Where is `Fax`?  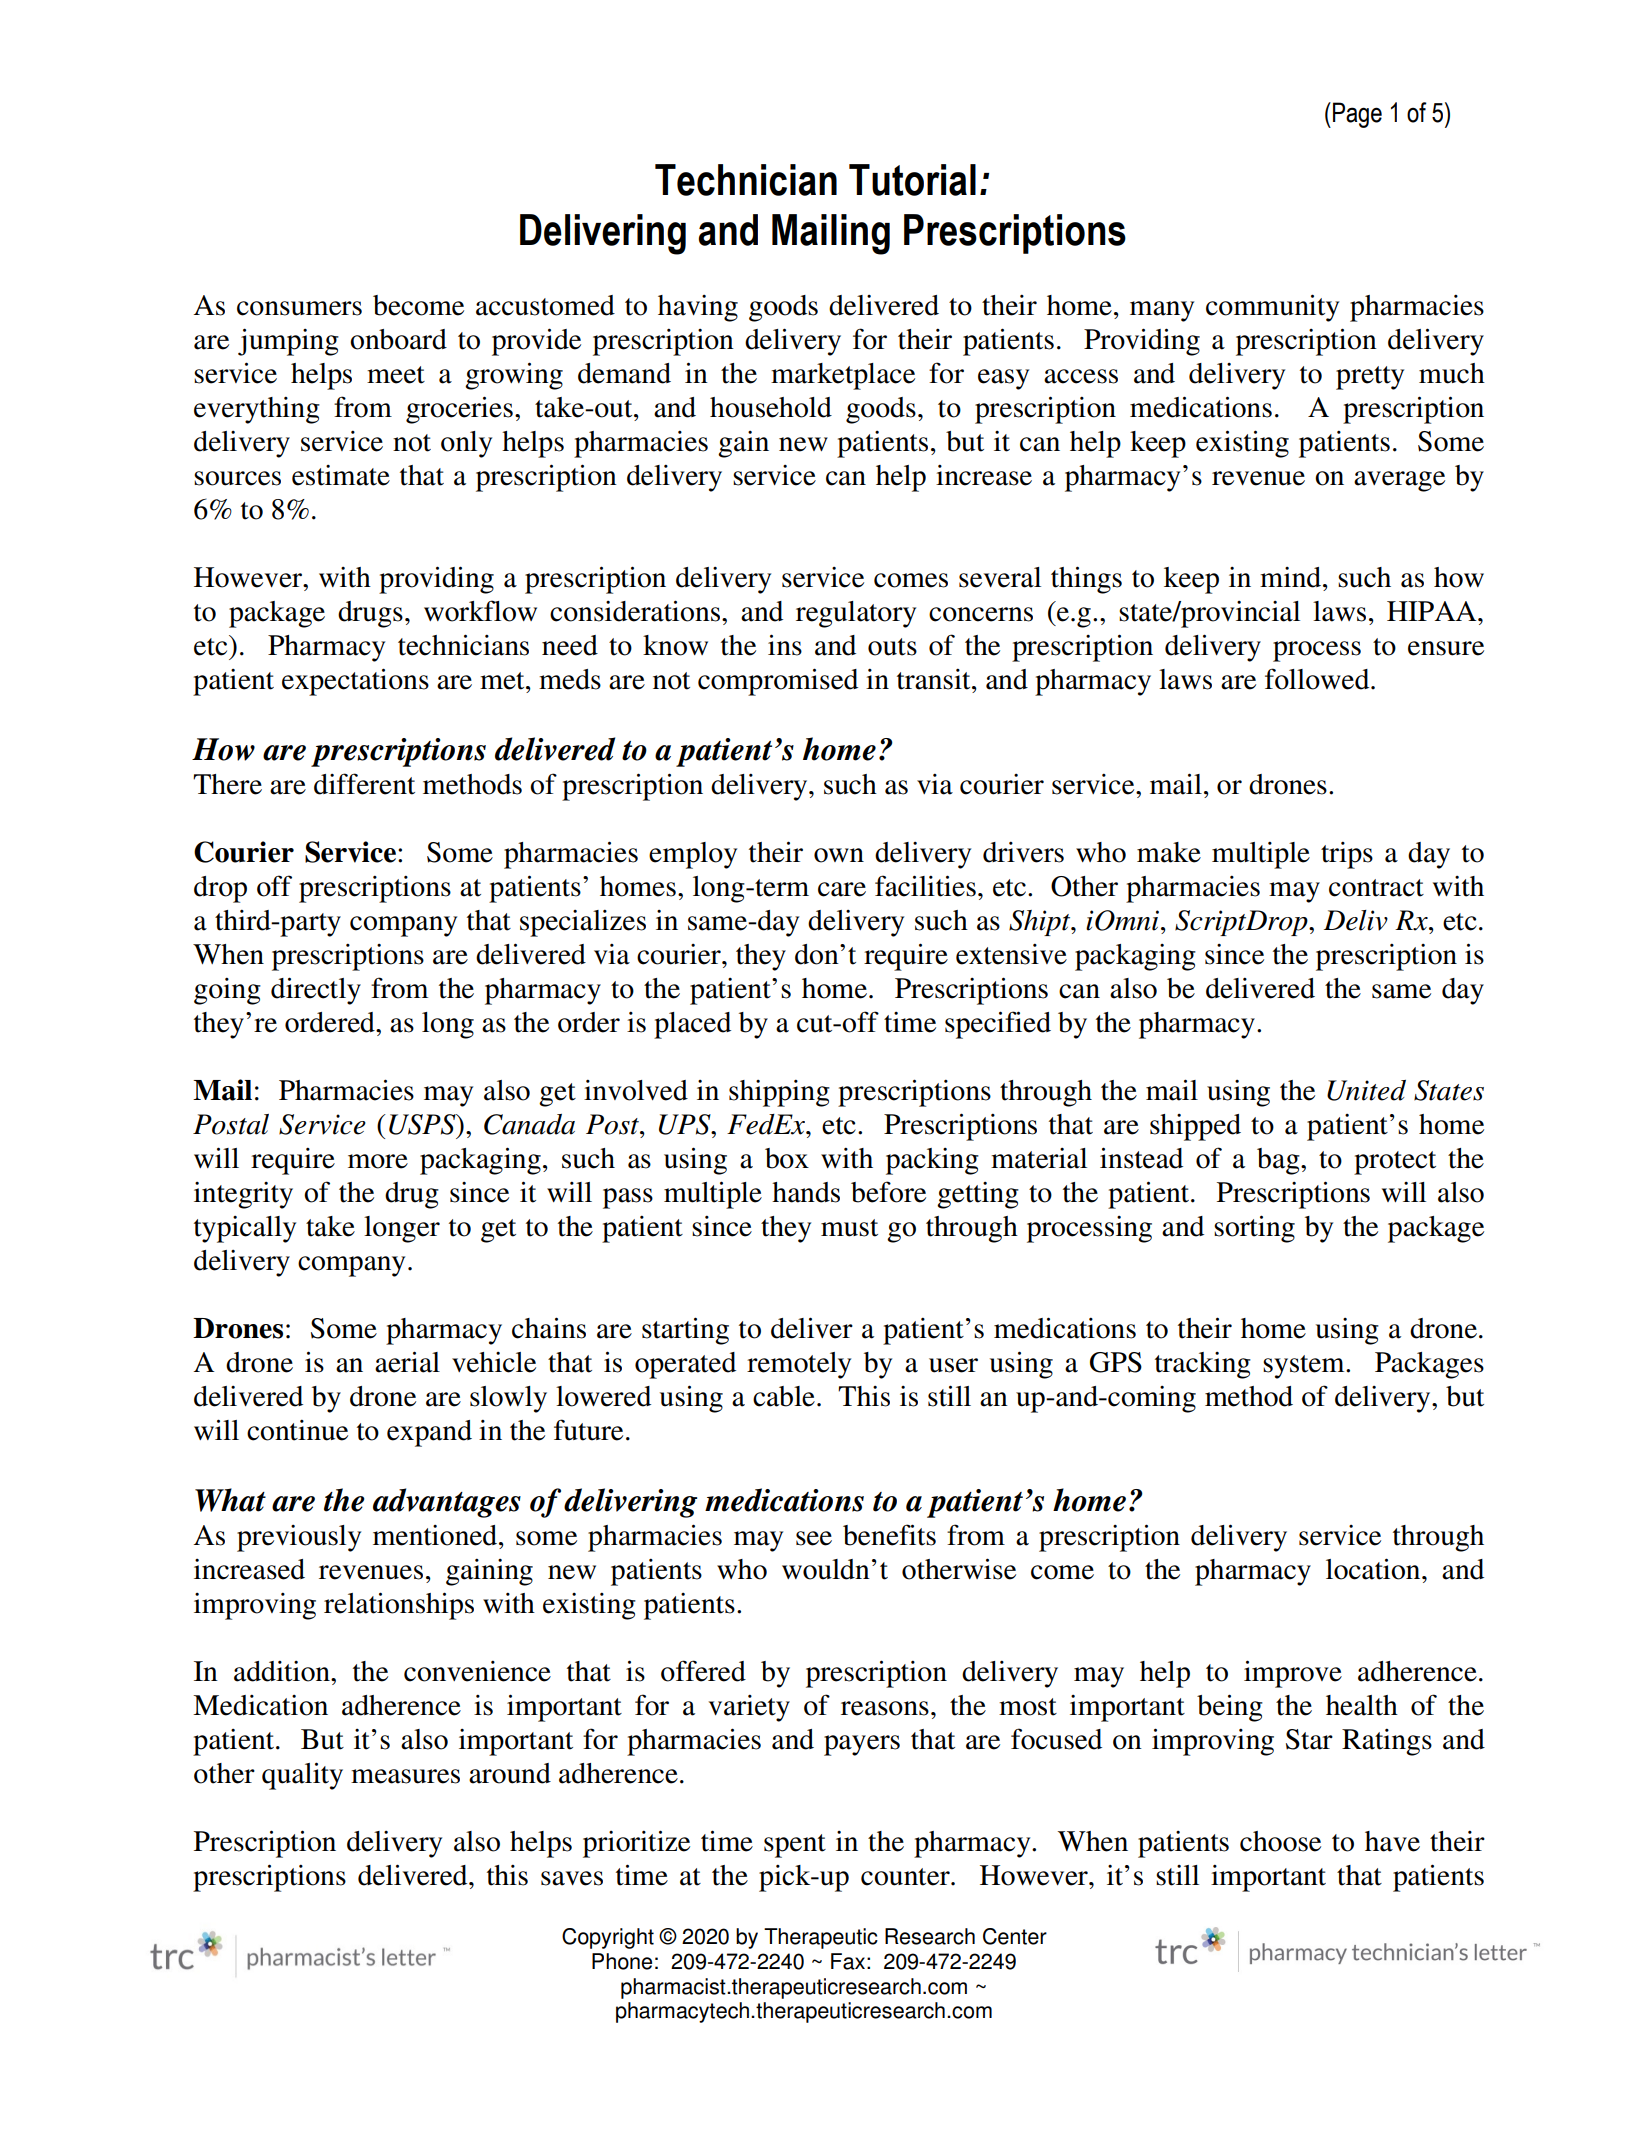
Fax is located at coordinates (848, 1961).
